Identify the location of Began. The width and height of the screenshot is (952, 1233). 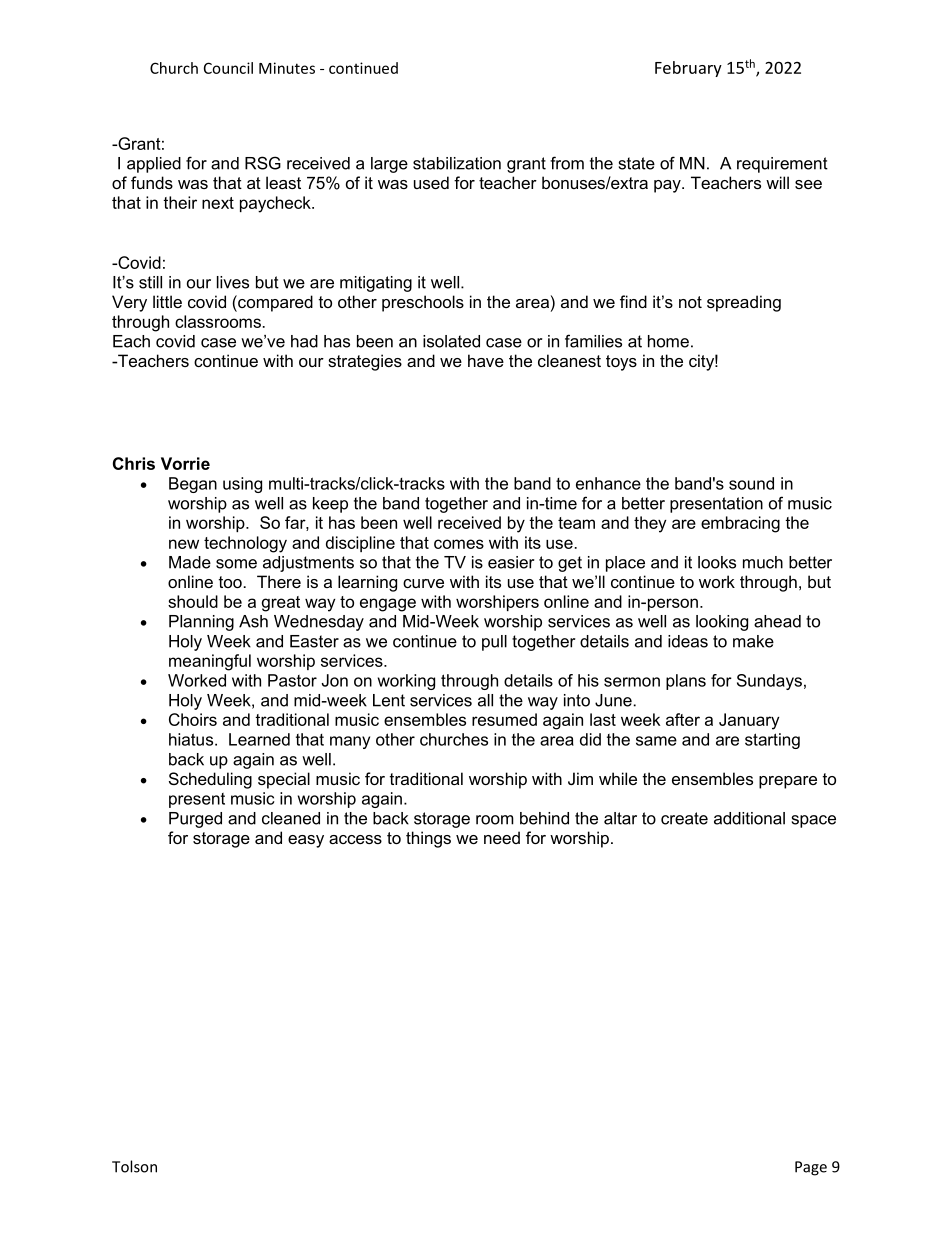
(193, 485).
